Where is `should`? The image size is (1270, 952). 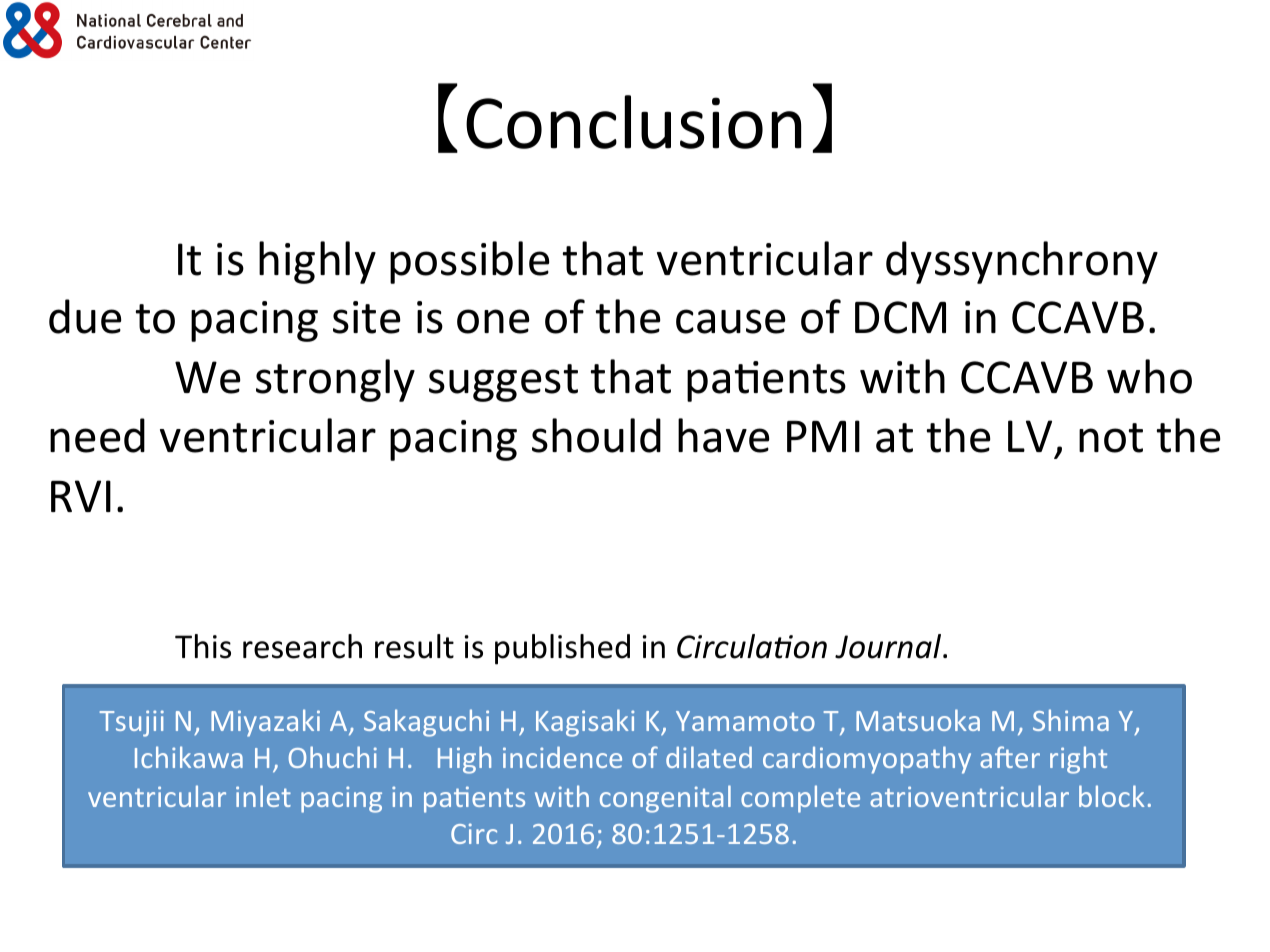
should is located at coordinates (596, 435).
